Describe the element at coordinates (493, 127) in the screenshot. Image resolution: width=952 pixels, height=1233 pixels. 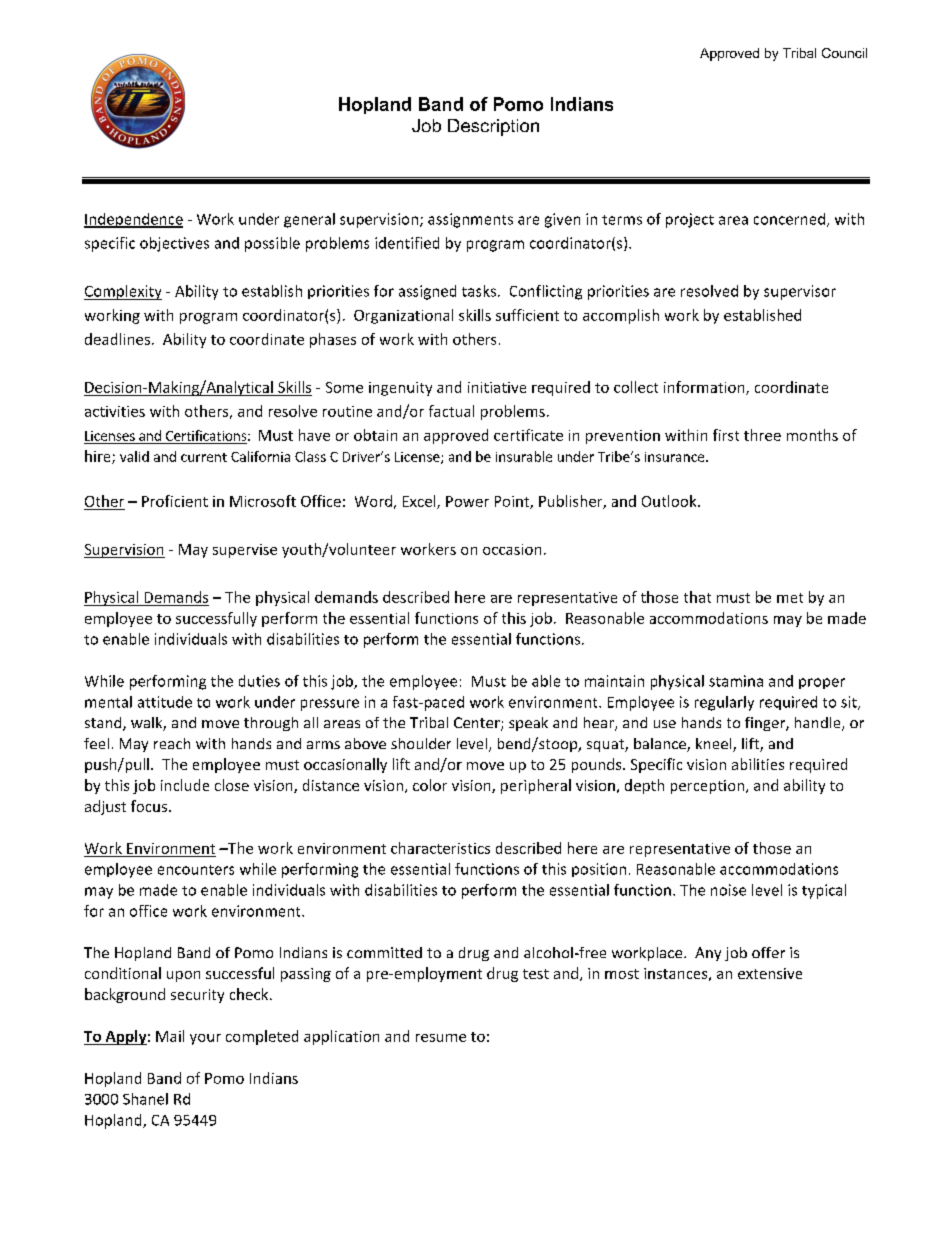
I see `Description` at that location.
